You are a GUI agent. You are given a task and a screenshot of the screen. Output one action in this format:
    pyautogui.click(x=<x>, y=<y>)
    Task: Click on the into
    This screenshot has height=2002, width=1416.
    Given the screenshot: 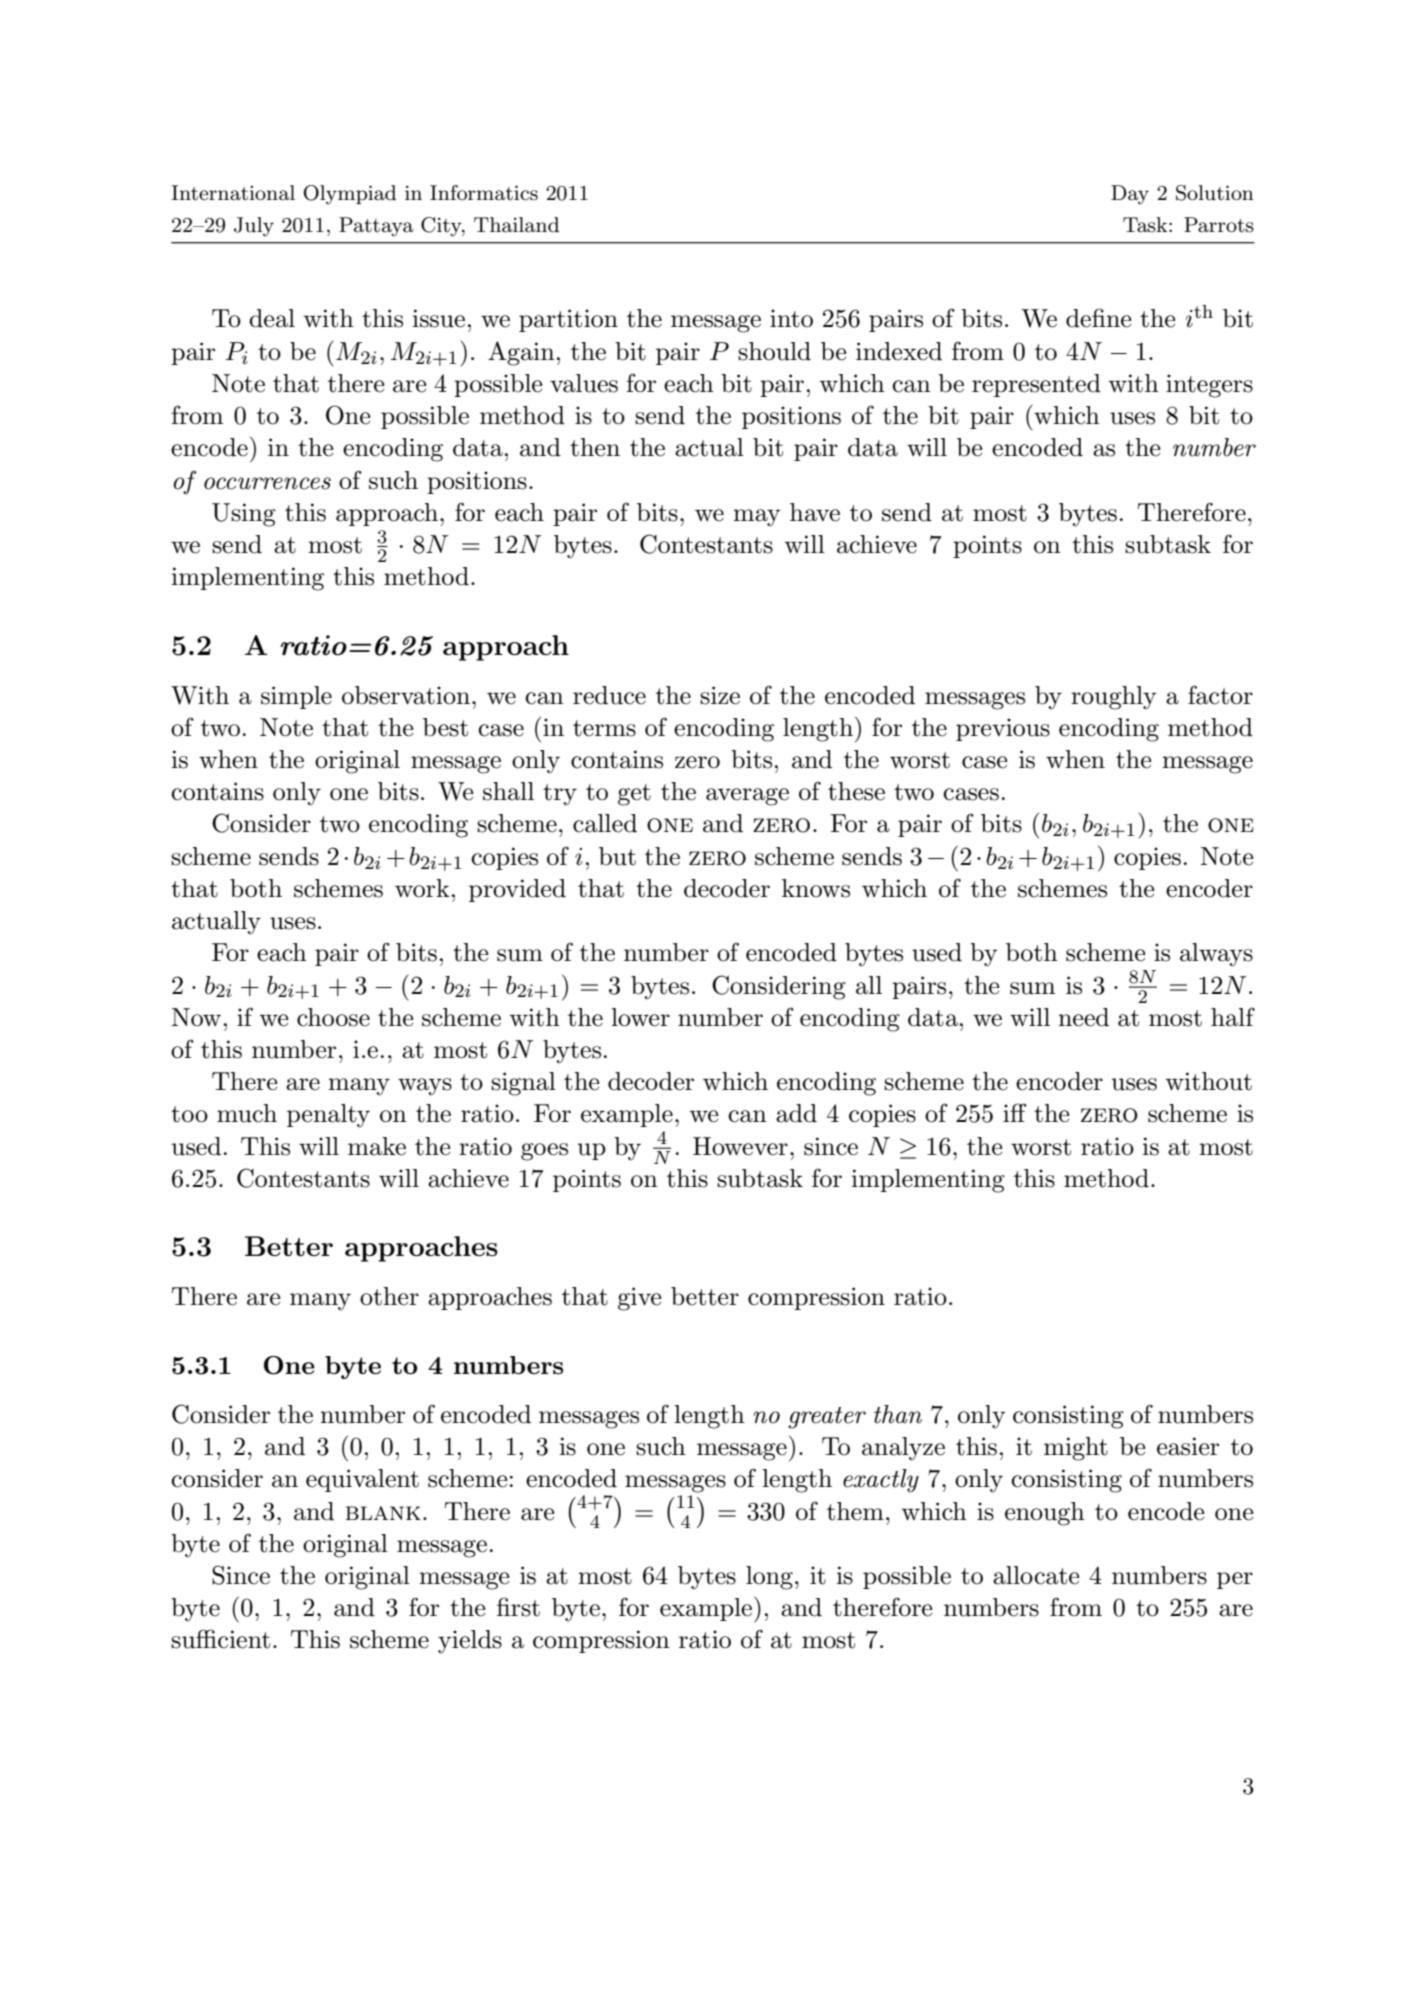 What is the action you would take?
    pyautogui.click(x=791, y=318)
